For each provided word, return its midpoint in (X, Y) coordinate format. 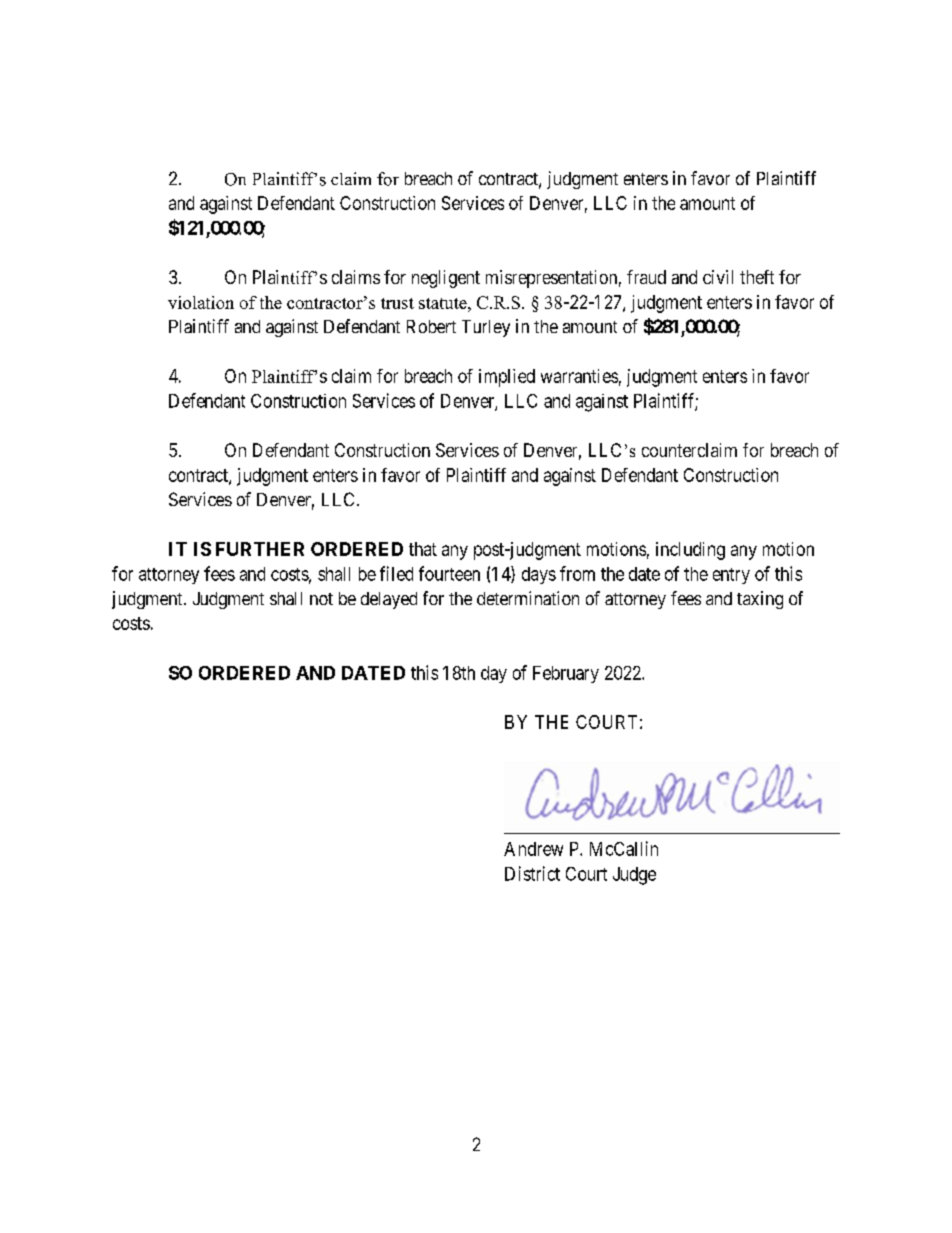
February (566, 674)
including (690, 551)
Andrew (533, 849)
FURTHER (260, 549)
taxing (760, 600)
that (423, 549)
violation (201, 302)
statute (444, 303)
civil (718, 277)
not (321, 599)
